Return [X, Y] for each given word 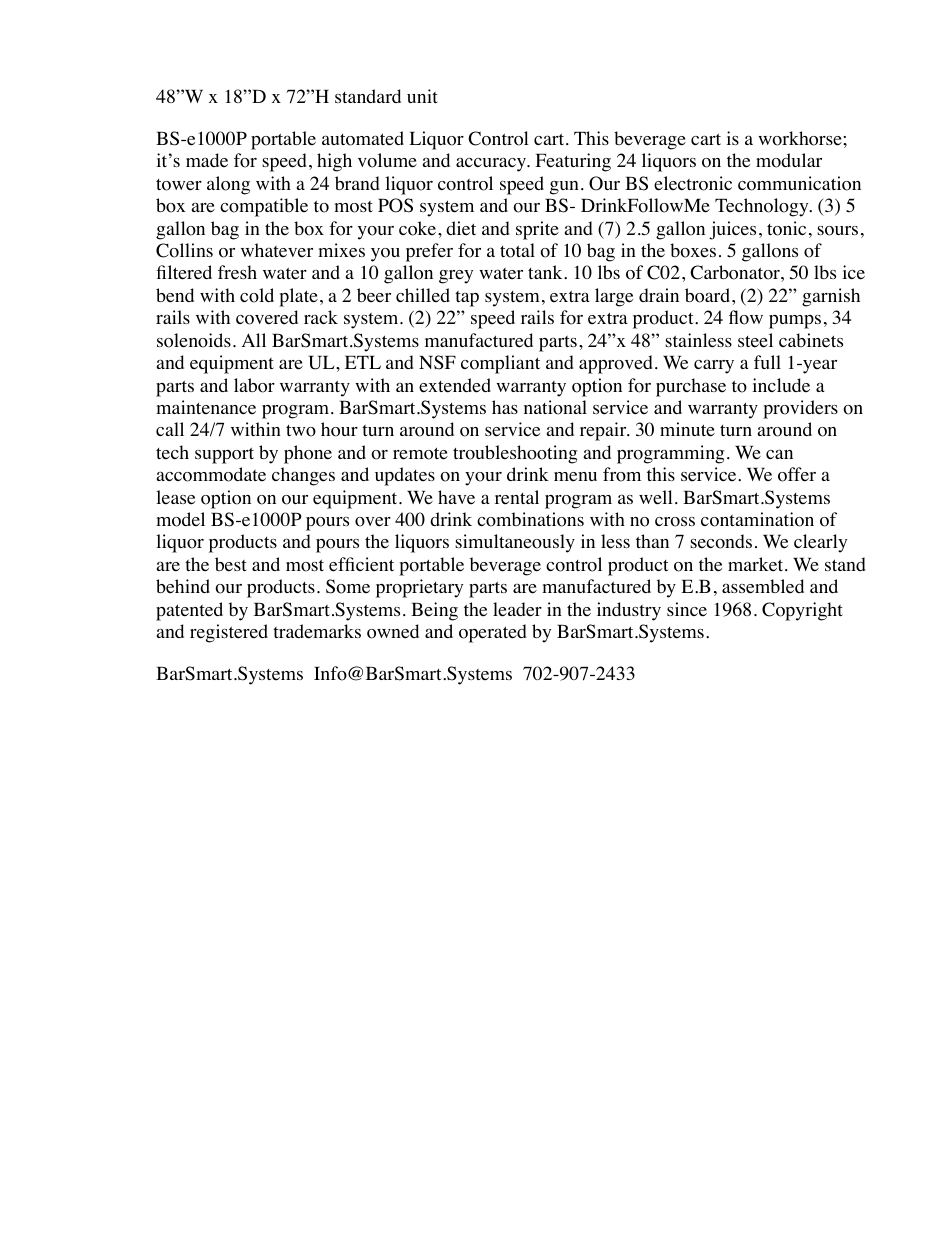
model [180, 519]
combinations [530, 519]
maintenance [206, 407]
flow [746, 317]
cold [257, 295]
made [207, 160]
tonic [786, 228]
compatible [264, 207]
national [555, 407]
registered [229, 633]
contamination [757, 519]
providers [800, 409]
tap [467, 299]
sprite [537, 230]
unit [422, 96]
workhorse [801, 138]
